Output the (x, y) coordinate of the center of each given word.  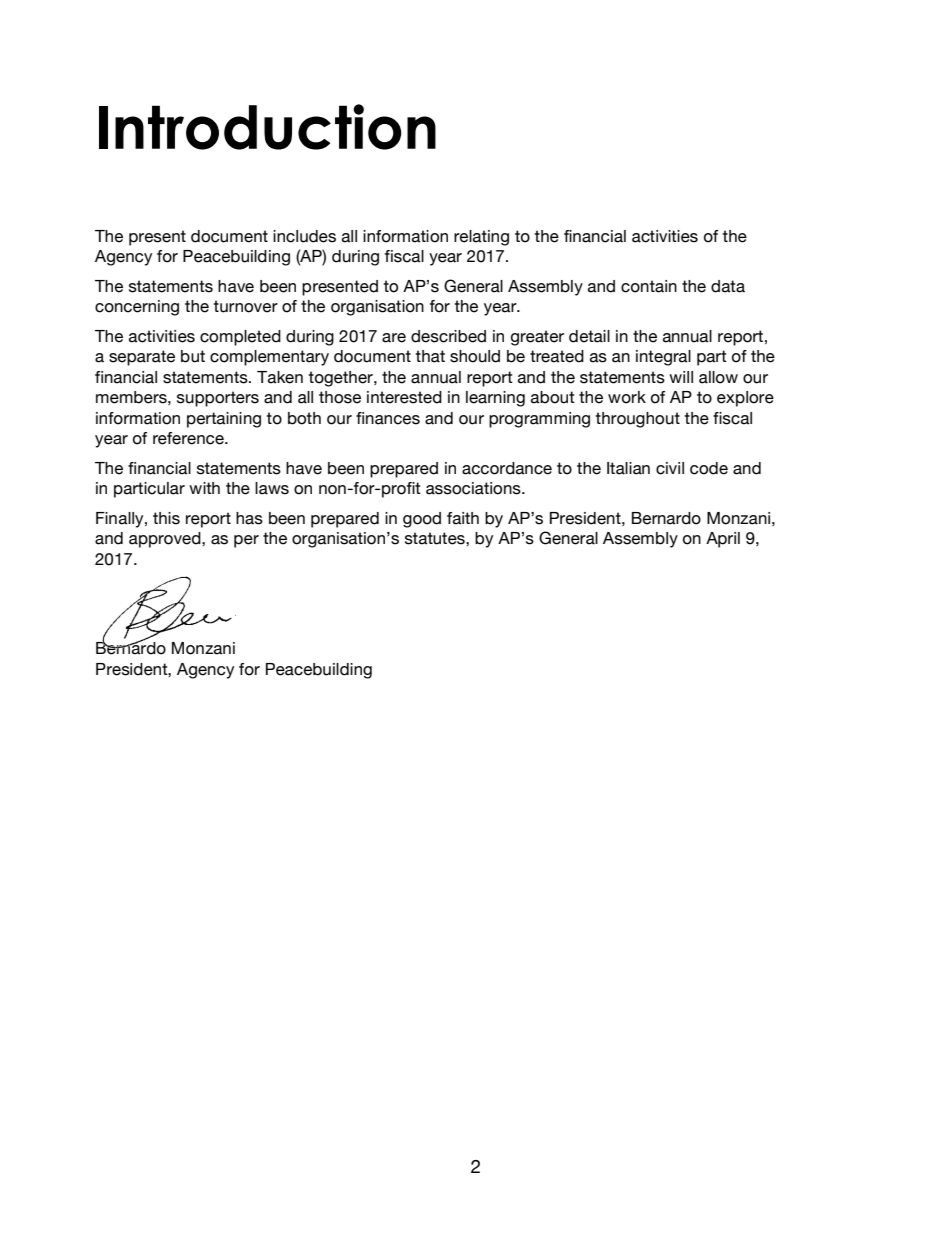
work (627, 397)
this (166, 518)
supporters (218, 399)
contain (649, 286)
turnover (246, 306)
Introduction (267, 127)
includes (304, 236)
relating (481, 238)
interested (404, 397)
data (728, 286)
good (422, 520)
